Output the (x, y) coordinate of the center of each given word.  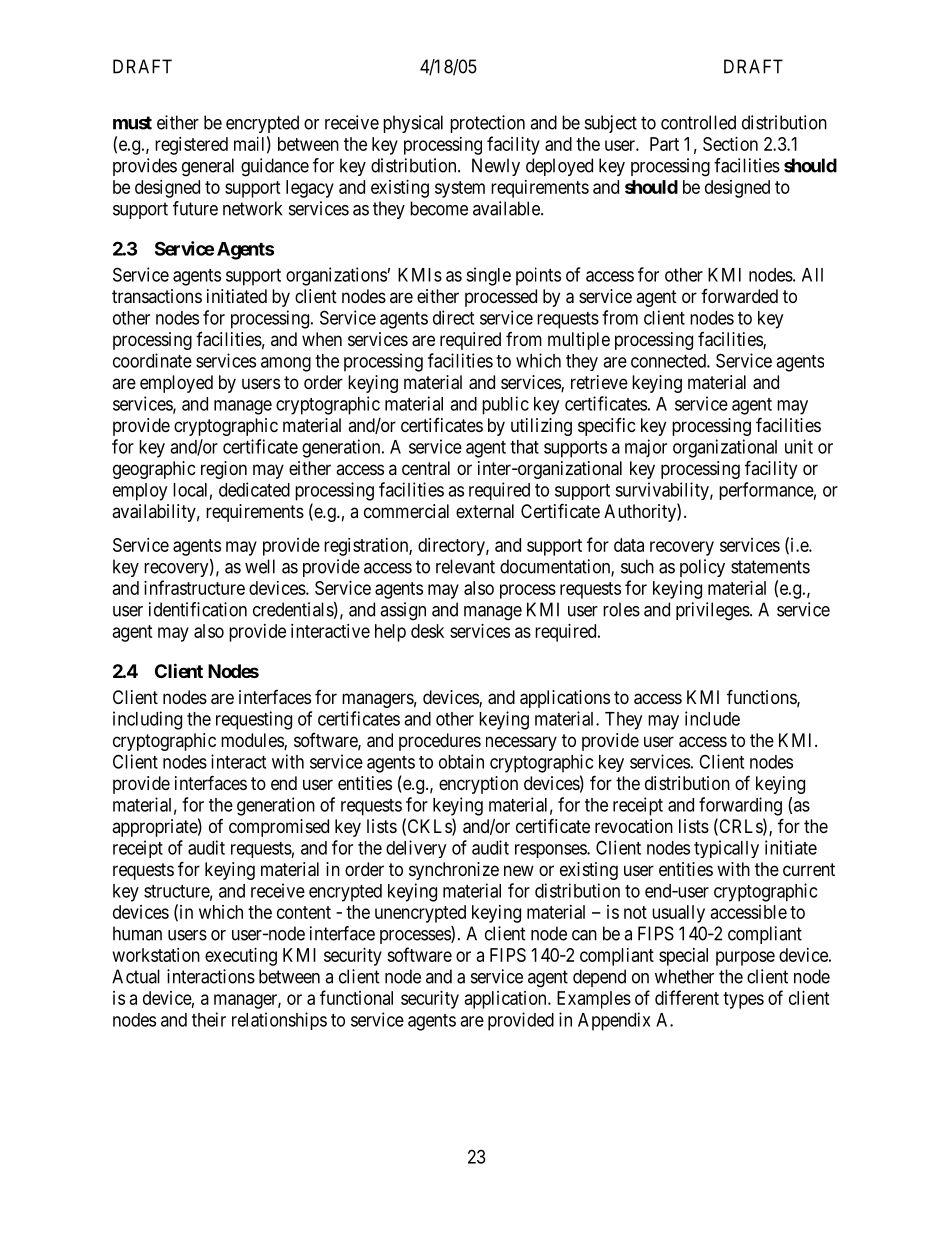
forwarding (740, 806)
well (260, 566)
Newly (496, 167)
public (505, 405)
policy (702, 568)
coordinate (152, 360)
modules (253, 741)
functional (356, 997)
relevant (465, 566)
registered (191, 146)
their (209, 1019)
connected (669, 361)
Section (730, 144)
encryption (478, 785)
